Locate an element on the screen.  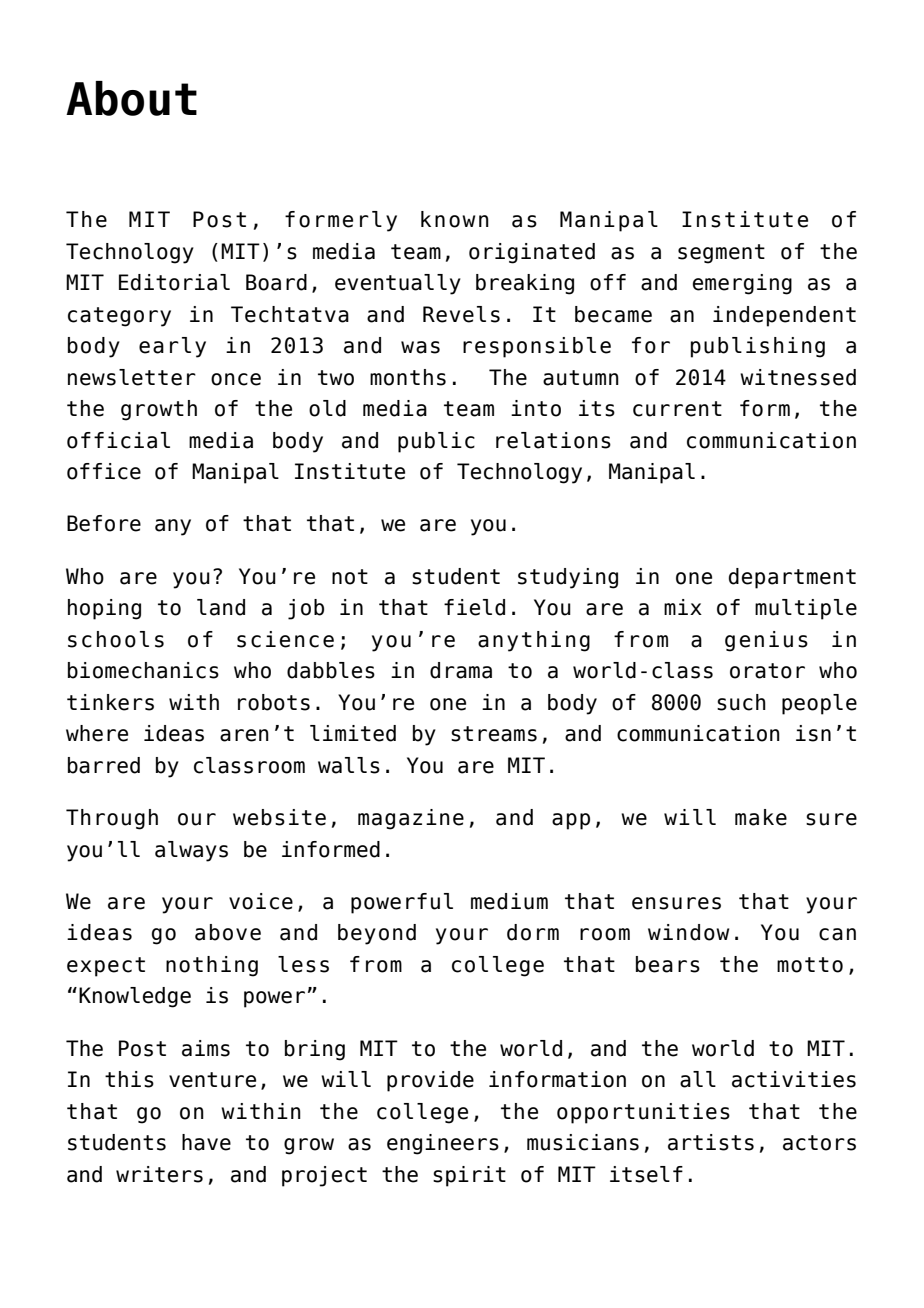
segment is located at coordinates (721, 254).
